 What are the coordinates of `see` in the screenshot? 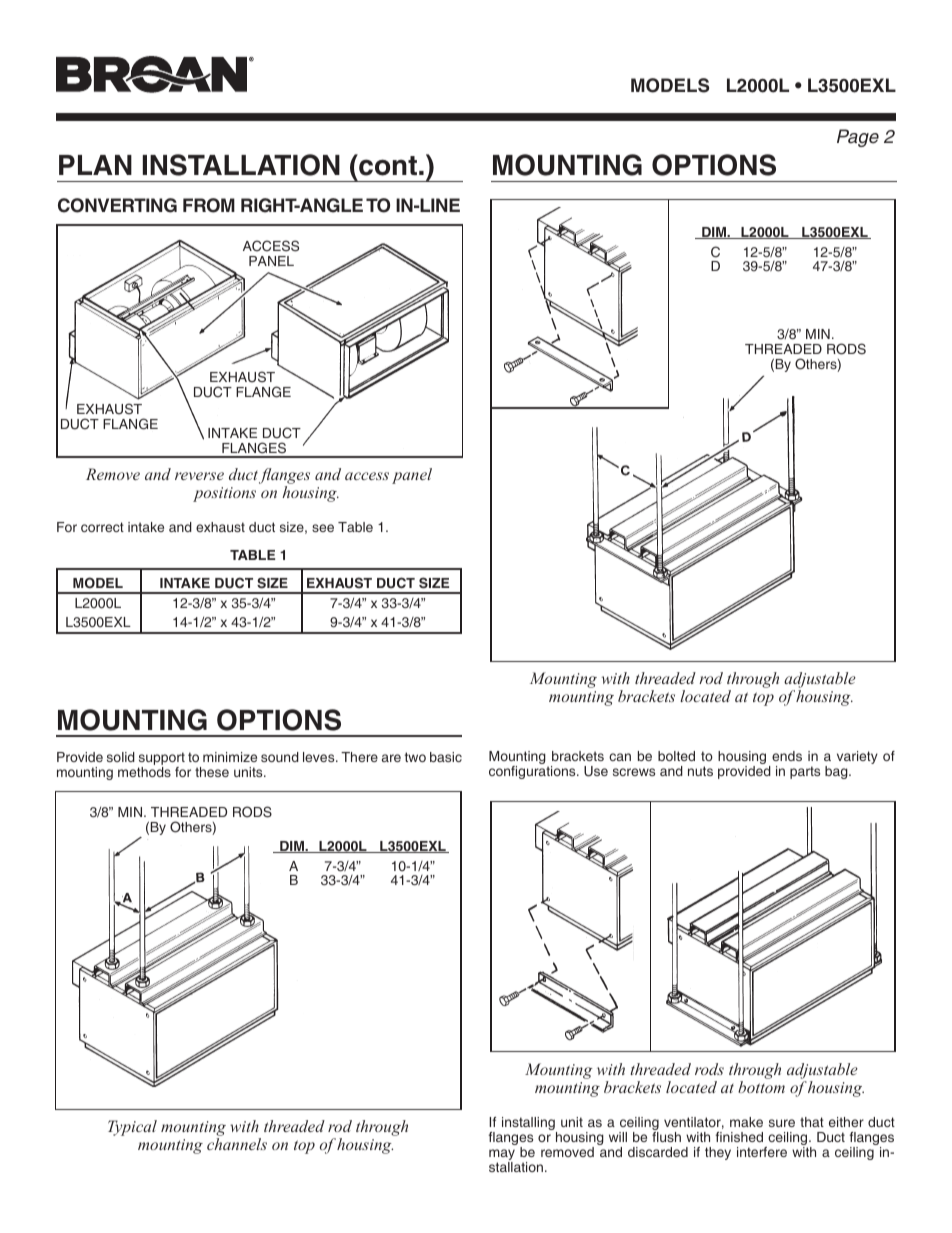 It's located at (323, 528).
